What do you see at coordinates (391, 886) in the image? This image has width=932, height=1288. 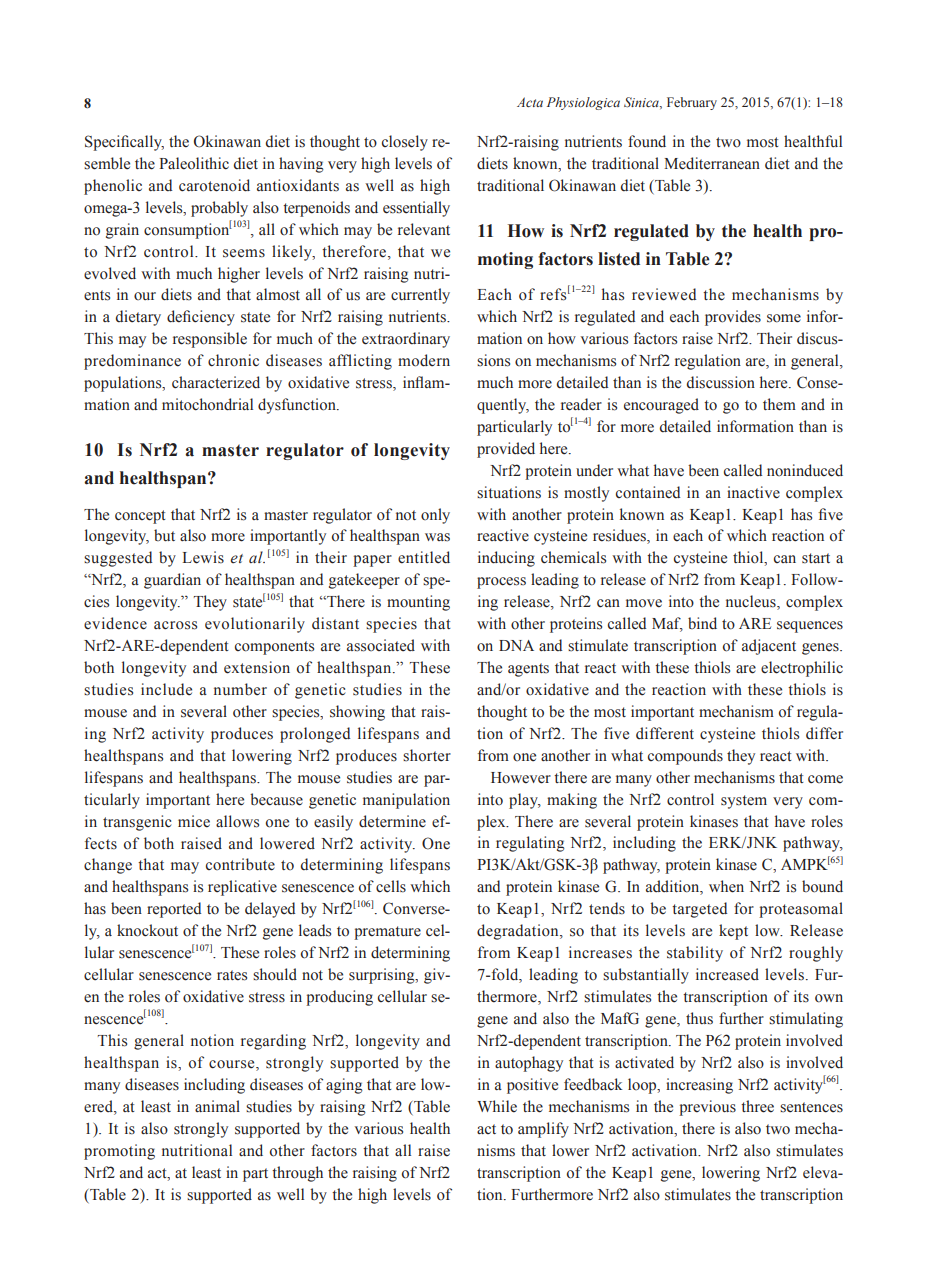 I see `cells` at bounding box center [391, 886].
